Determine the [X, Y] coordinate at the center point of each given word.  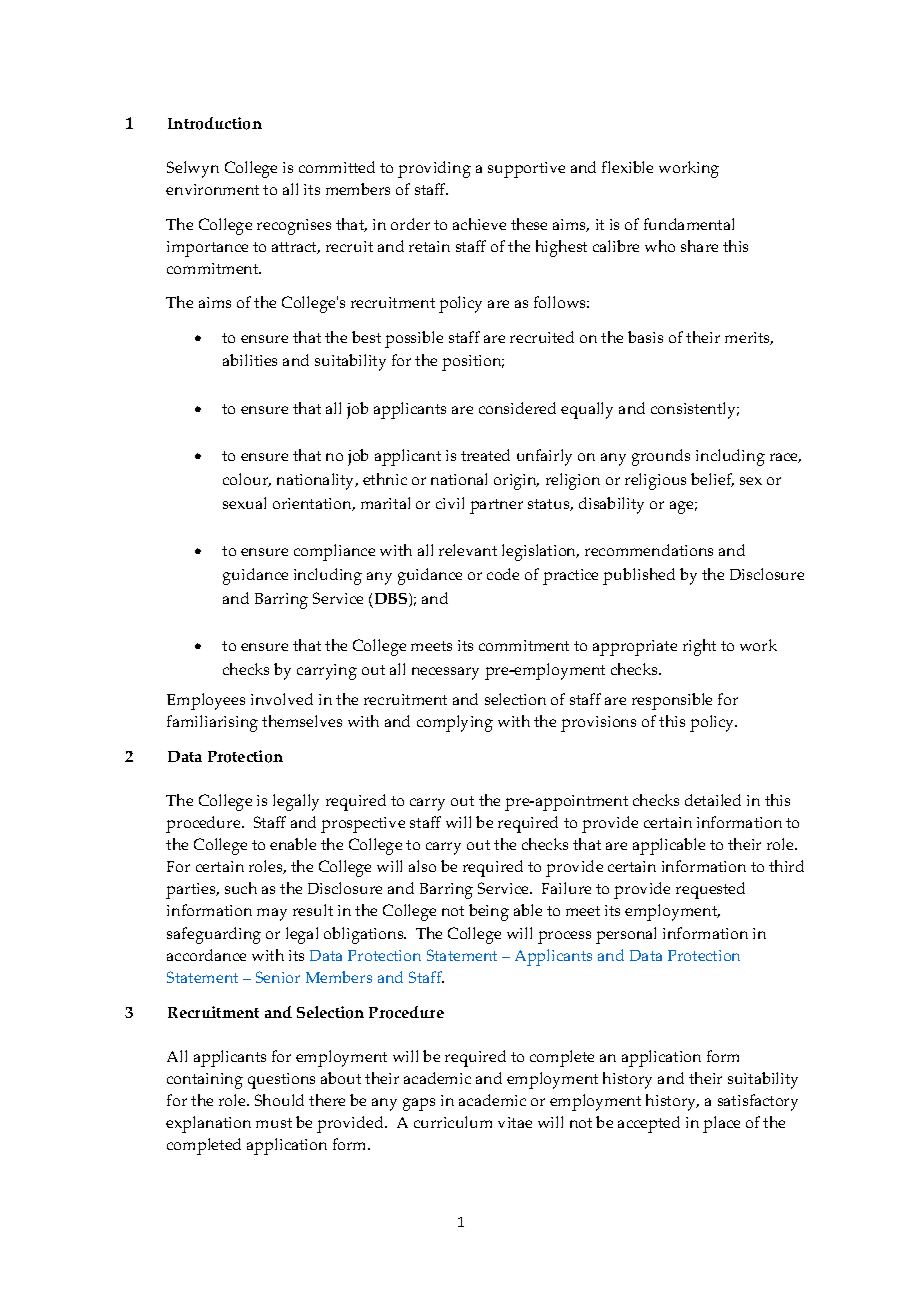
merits [749, 338]
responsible [672, 701]
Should [279, 1100]
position [473, 363]
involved [282, 699]
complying [455, 723]
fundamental [689, 224]
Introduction [215, 123]
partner [496, 506]
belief [712, 480]
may [272, 914]
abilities [250, 360]
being [489, 912]
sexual [244, 503]
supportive [526, 170]
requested [710, 890]
